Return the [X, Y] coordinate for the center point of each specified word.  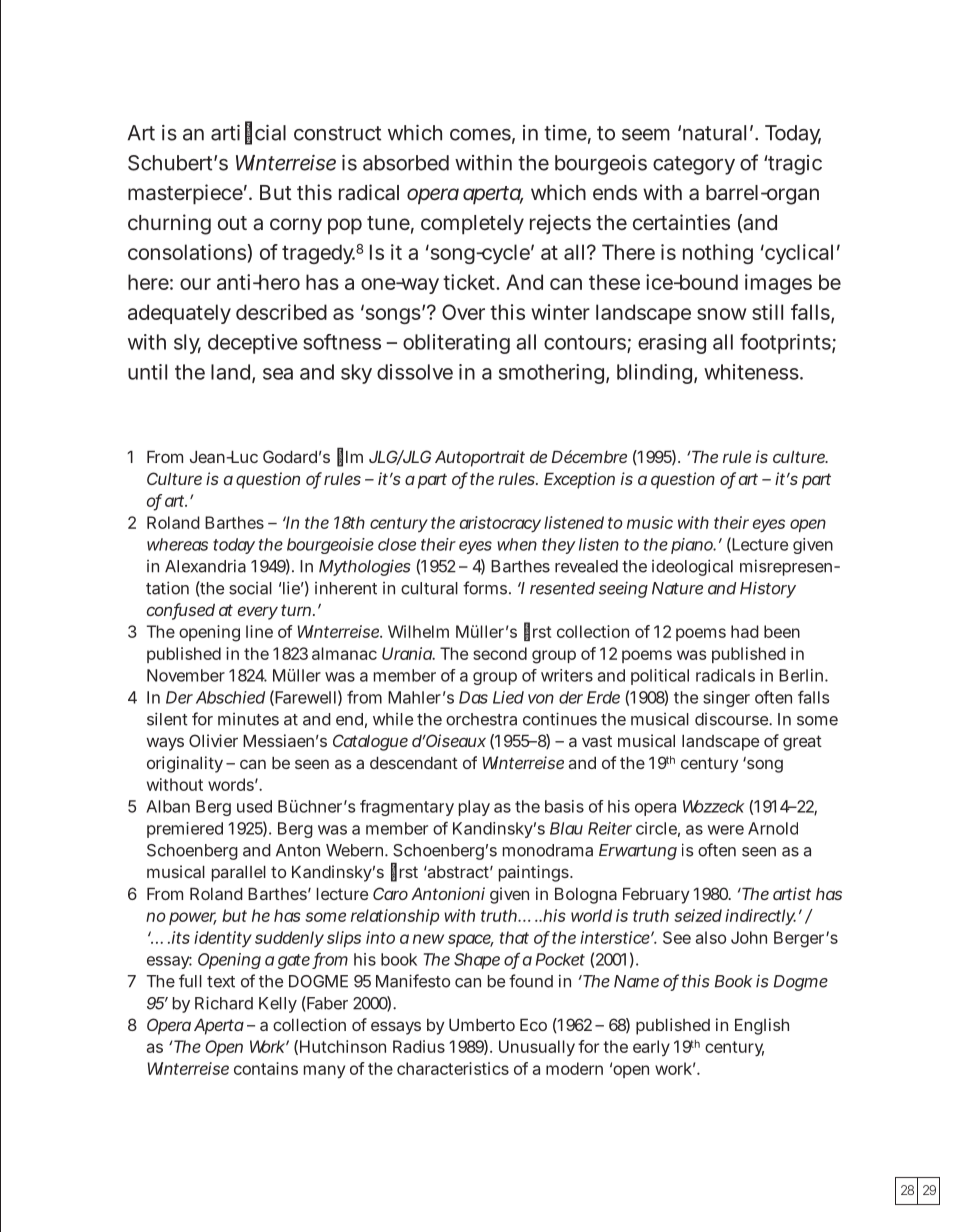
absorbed [406, 163]
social [250, 588]
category [694, 165]
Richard [224, 1003]
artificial [248, 133]
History [768, 589]
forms [487, 588]
